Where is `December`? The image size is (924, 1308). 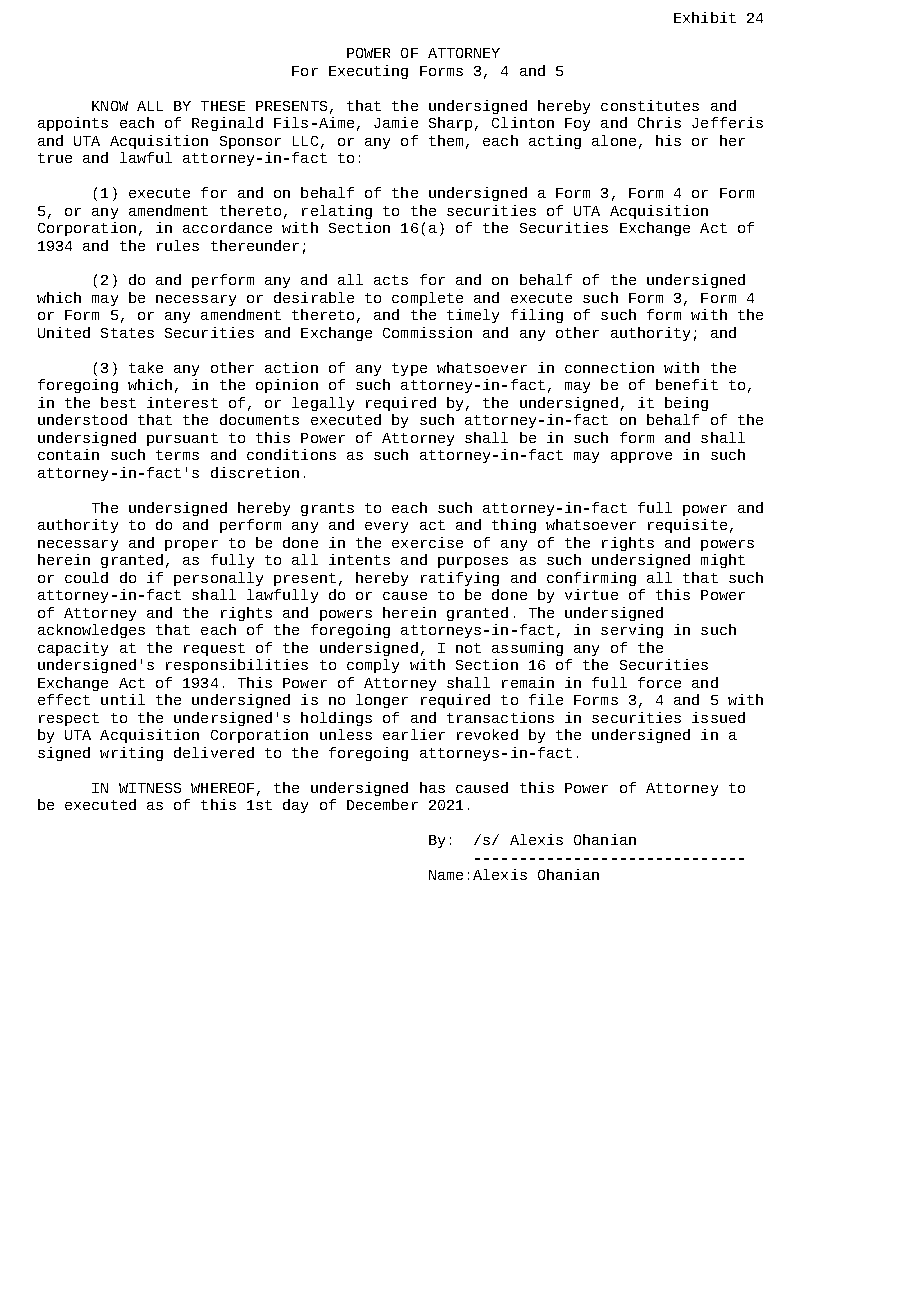
December is located at coordinates (382, 804).
